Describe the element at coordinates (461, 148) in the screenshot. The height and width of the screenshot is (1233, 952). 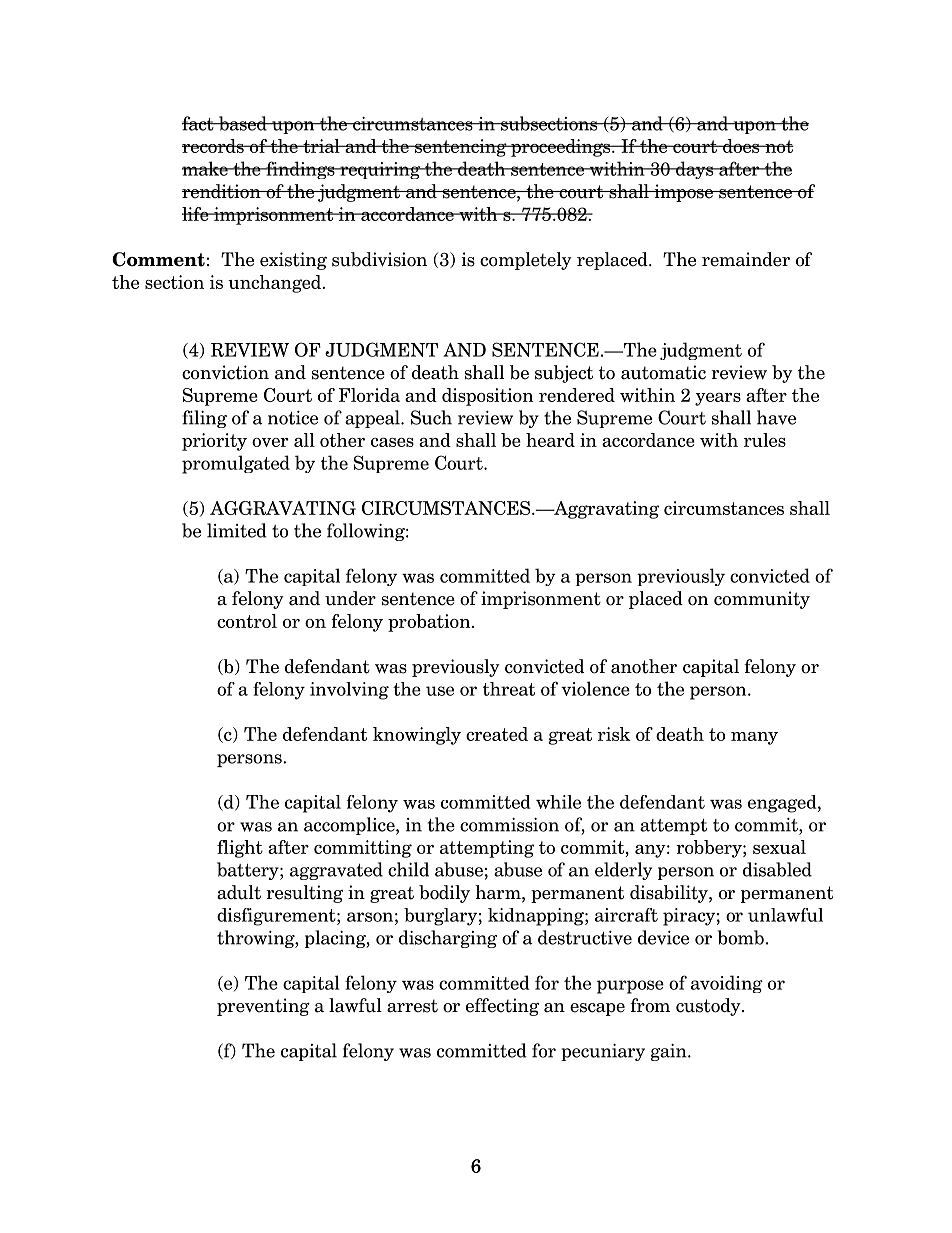
I see `sentencing` at that location.
